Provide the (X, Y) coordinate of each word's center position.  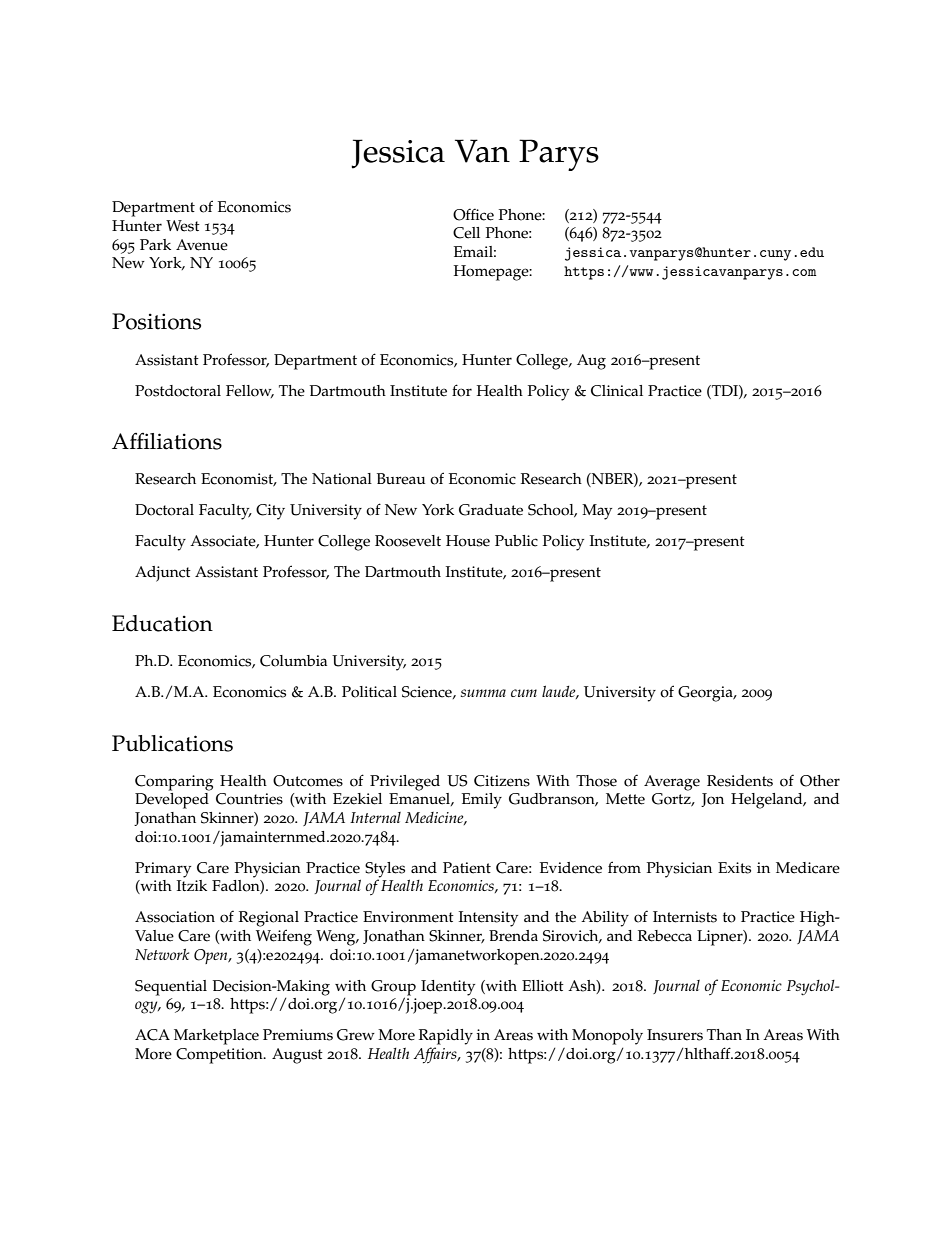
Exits (734, 868)
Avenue (202, 245)
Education (162, 623)
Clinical (617, 391)
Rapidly (446, 1037)
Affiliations (167, 441)
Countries (249, 799)
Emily (482, 801)
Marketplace (216, 1037)
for (462, 390)
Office (473, 214)
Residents (740, 781)
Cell (466, 233)
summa (483, 693)
